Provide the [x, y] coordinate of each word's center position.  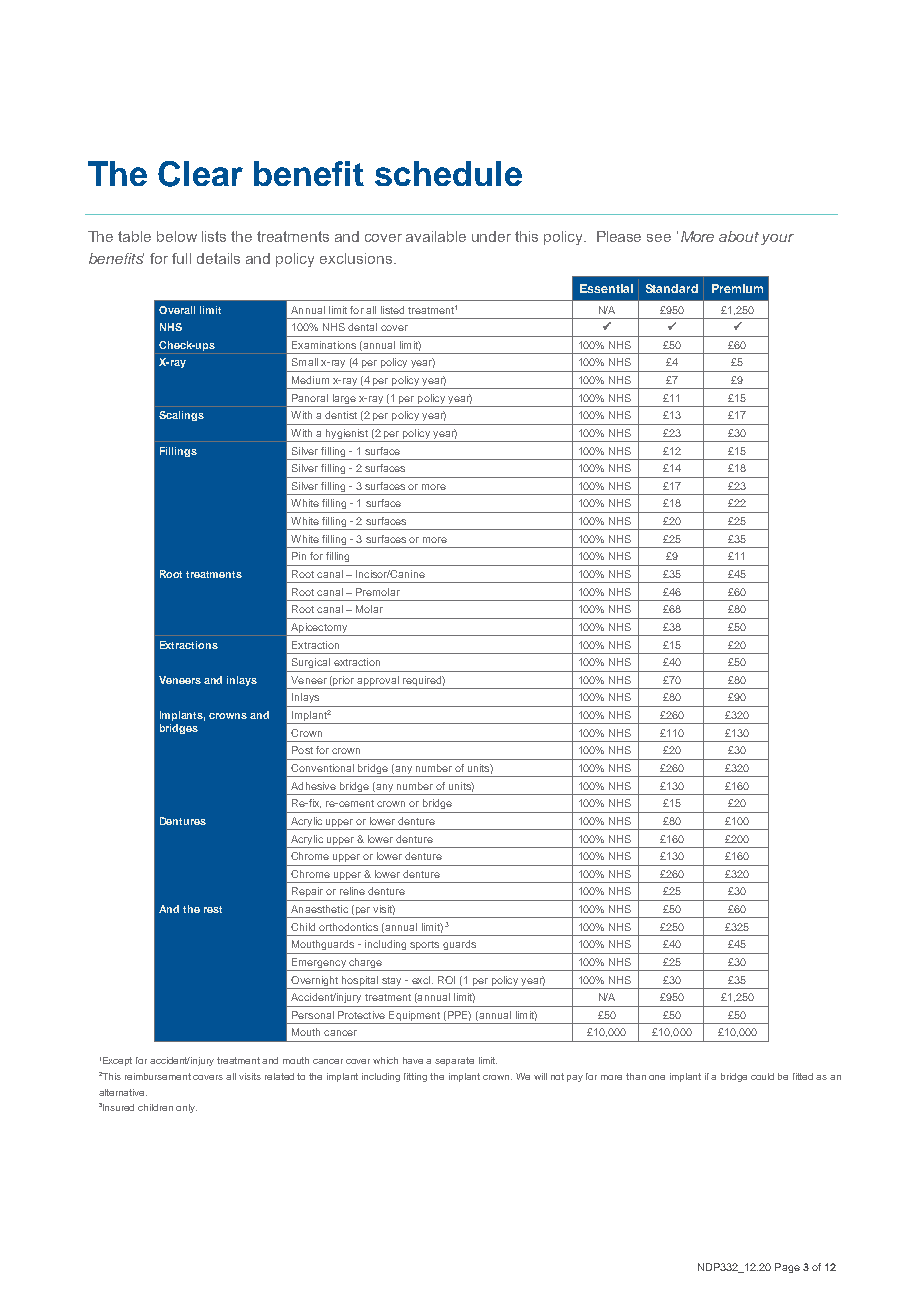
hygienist [346, 435]
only [186, 1108]
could [762, 1076]
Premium [737, 288]
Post [302, 750]
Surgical [311, 663]
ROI [446, 980]
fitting [415, 1077]
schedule [448, 173]
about [739, 236]
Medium [310, 380]
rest [213, 909]
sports [424, 945]
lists [214, 236]
